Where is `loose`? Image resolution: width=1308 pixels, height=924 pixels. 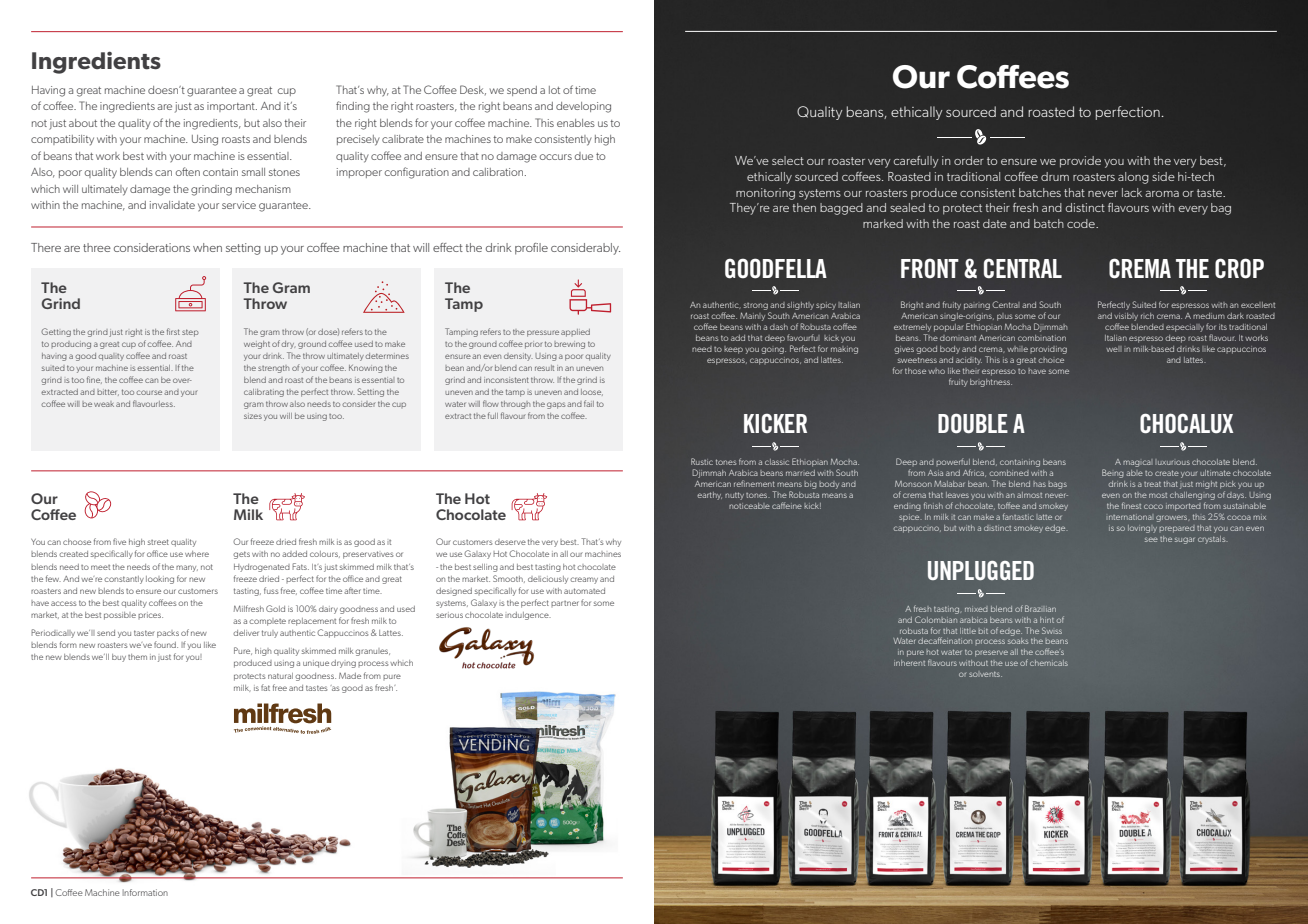 loose is located at coordinates (592, 392).
